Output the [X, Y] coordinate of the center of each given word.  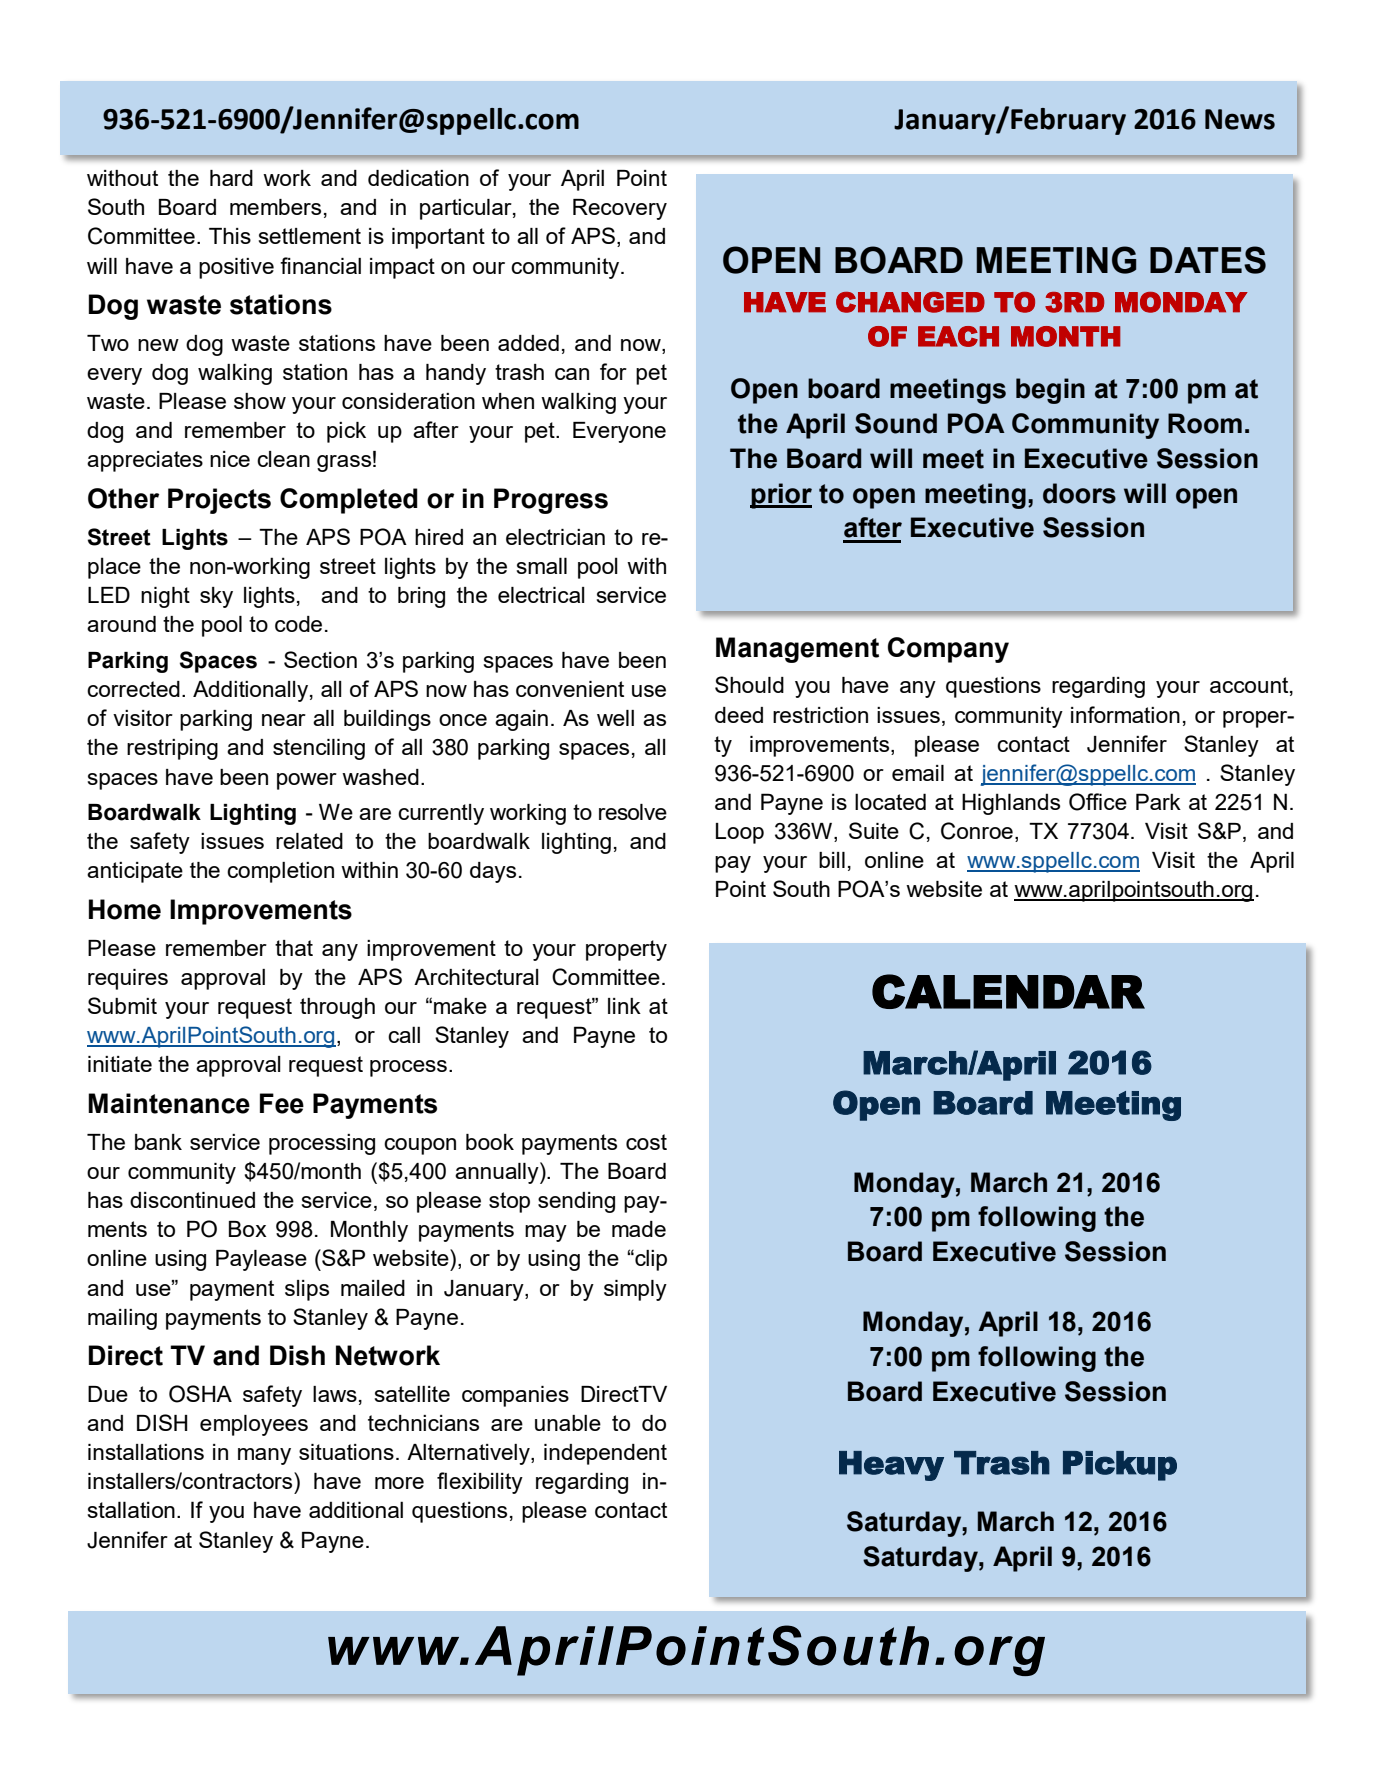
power [307, 781]
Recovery [620, 209]
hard [231, 178]
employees [254, 1425]
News [1240, 119]
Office [1098, 802]
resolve [633, 812]
